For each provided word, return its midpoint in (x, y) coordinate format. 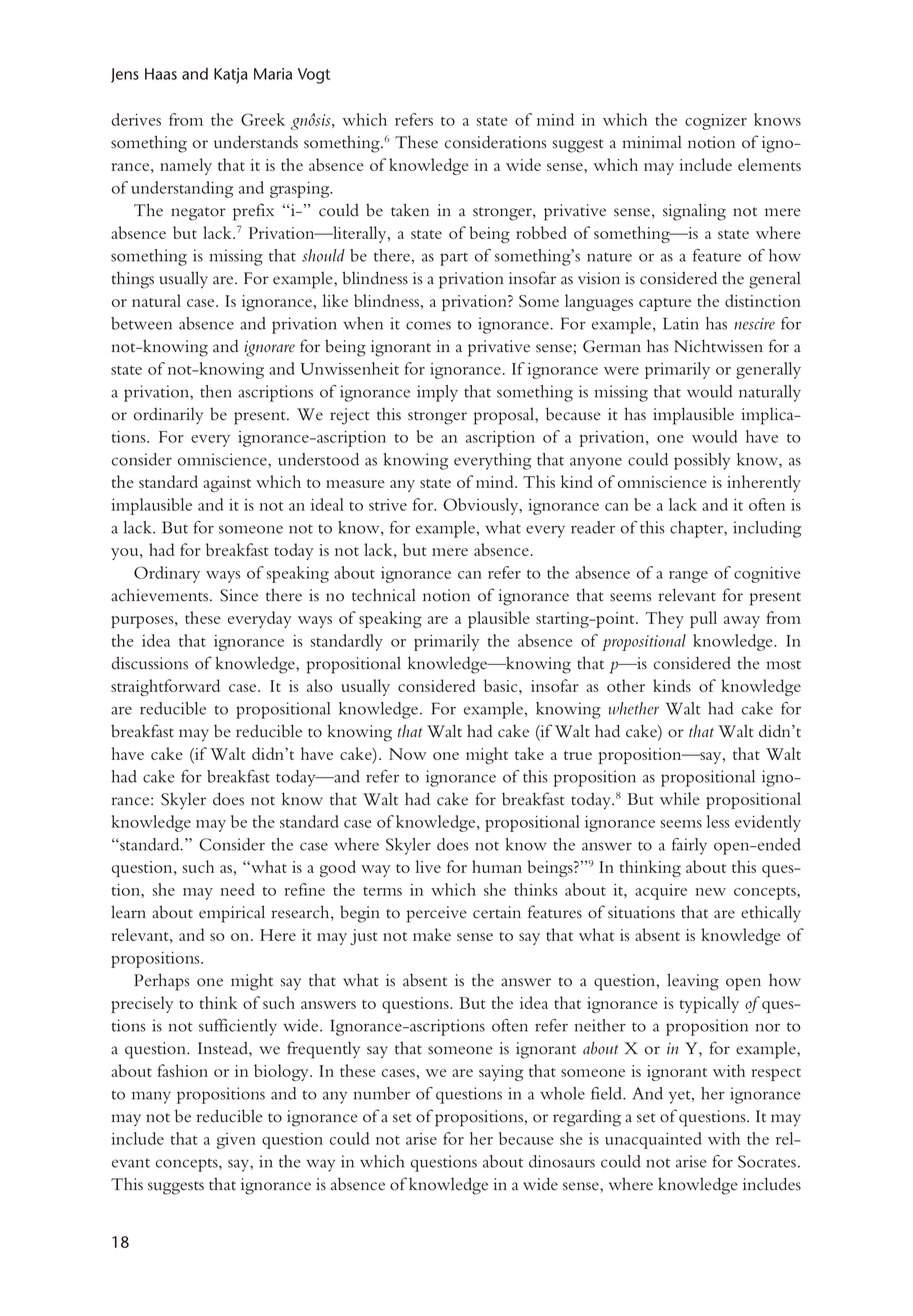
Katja (231, 76)
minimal (652, 142)
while (680, 798)
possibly (702, 461)
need (238, 889)
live (428, 866)
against (227, 484)
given (236, 1141)
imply (437, 393)
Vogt (314, 76)
